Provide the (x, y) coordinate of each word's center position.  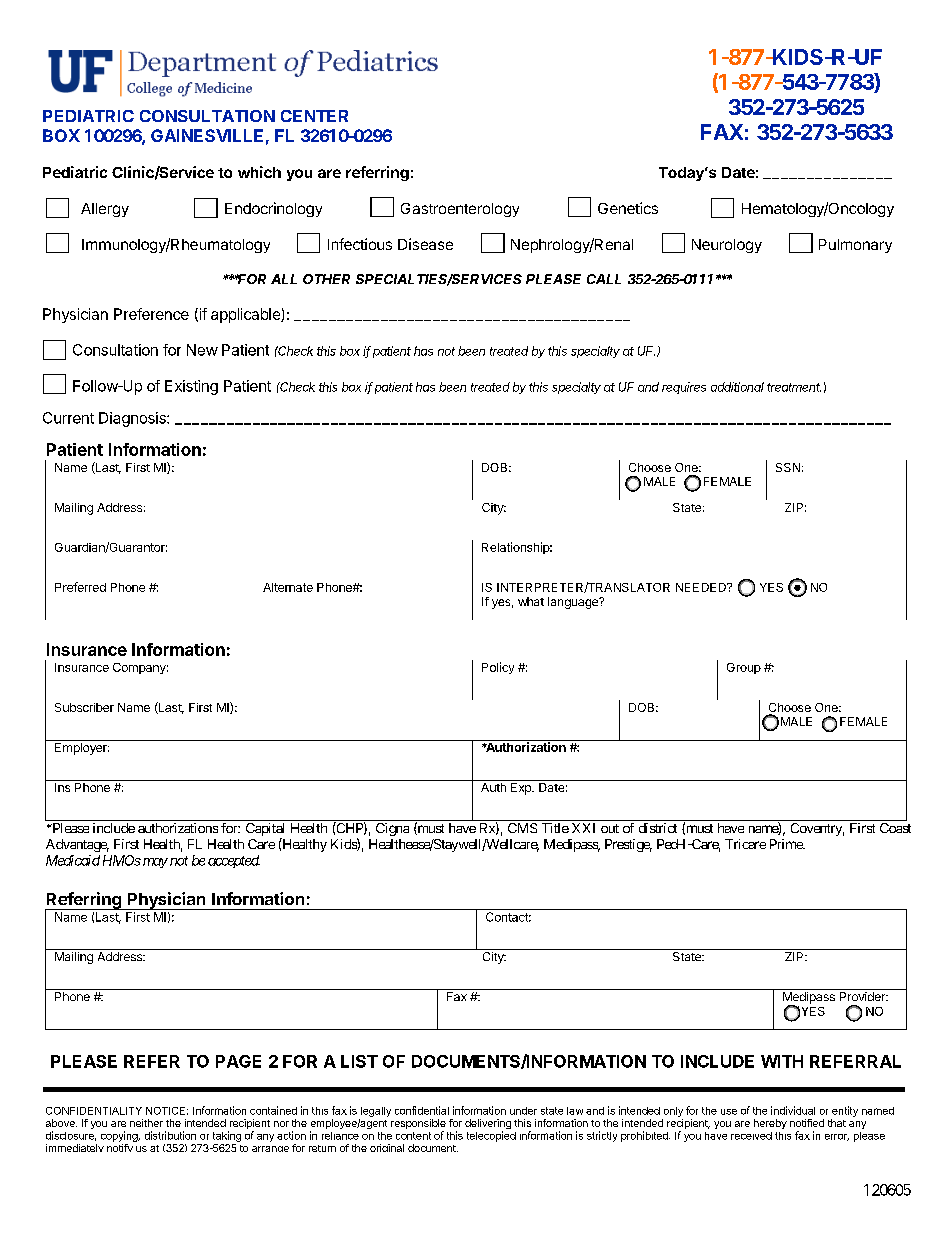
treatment (794, 387)
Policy (498, 668)
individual (793, 1110)
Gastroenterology (460, 210)
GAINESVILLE (207, 135)
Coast (895, 828)
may (155, 863)
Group (744, 668)
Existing (191, 387)
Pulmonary (855, 246)
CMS (522, 828)
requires (684, 388)
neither (146, 1123)
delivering (488, 1125)
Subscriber (84, 707)
